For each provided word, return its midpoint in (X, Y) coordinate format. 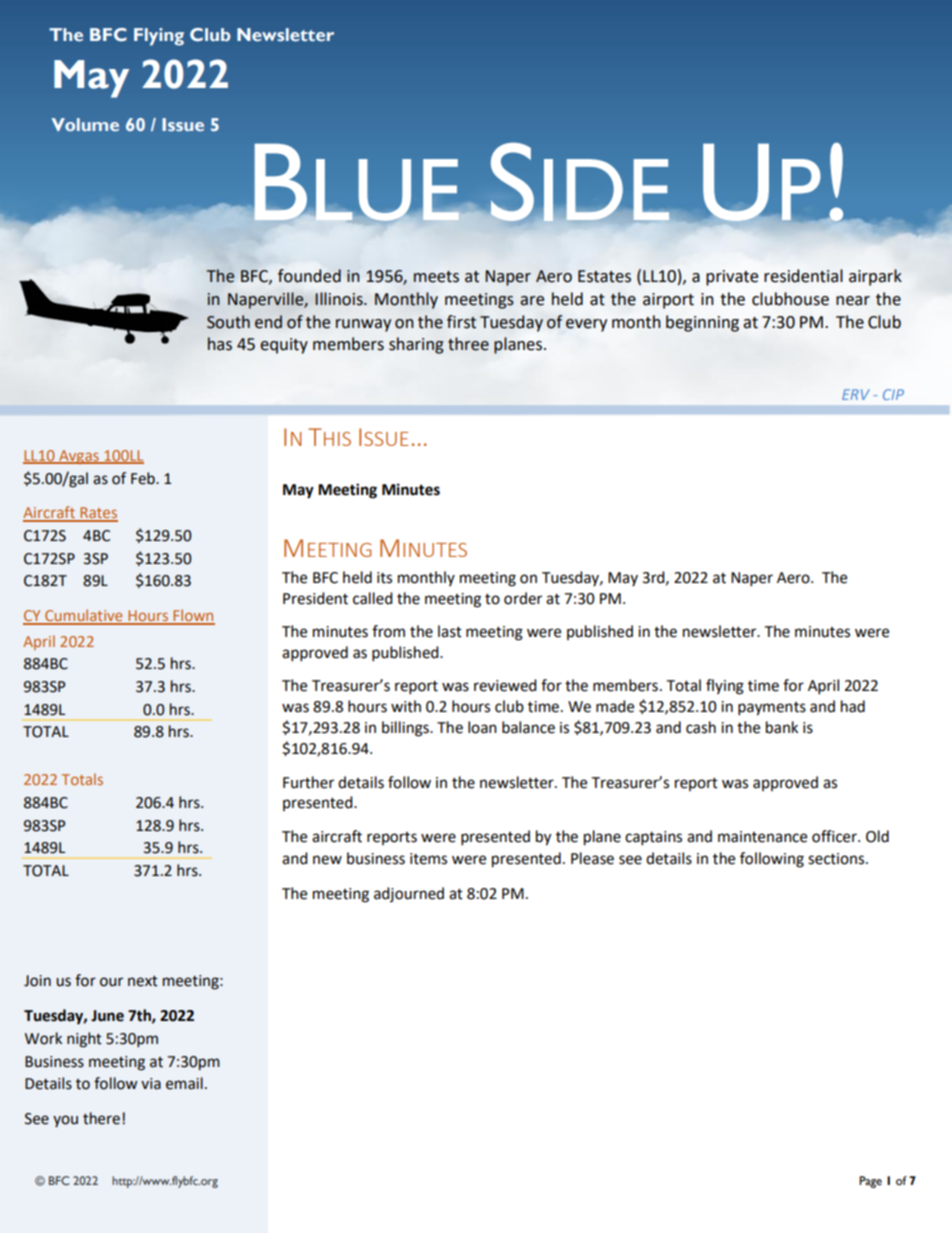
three (468, 344)
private (732, 278)
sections (837, 859)
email (184, 1083)
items (428, 859)
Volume (85, 124)
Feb (144, 478)
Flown (193, 616)
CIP (893, 394)
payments (772, 709)
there (101, 1118)
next (143, 981)
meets (436, 277)
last (450, 631)
